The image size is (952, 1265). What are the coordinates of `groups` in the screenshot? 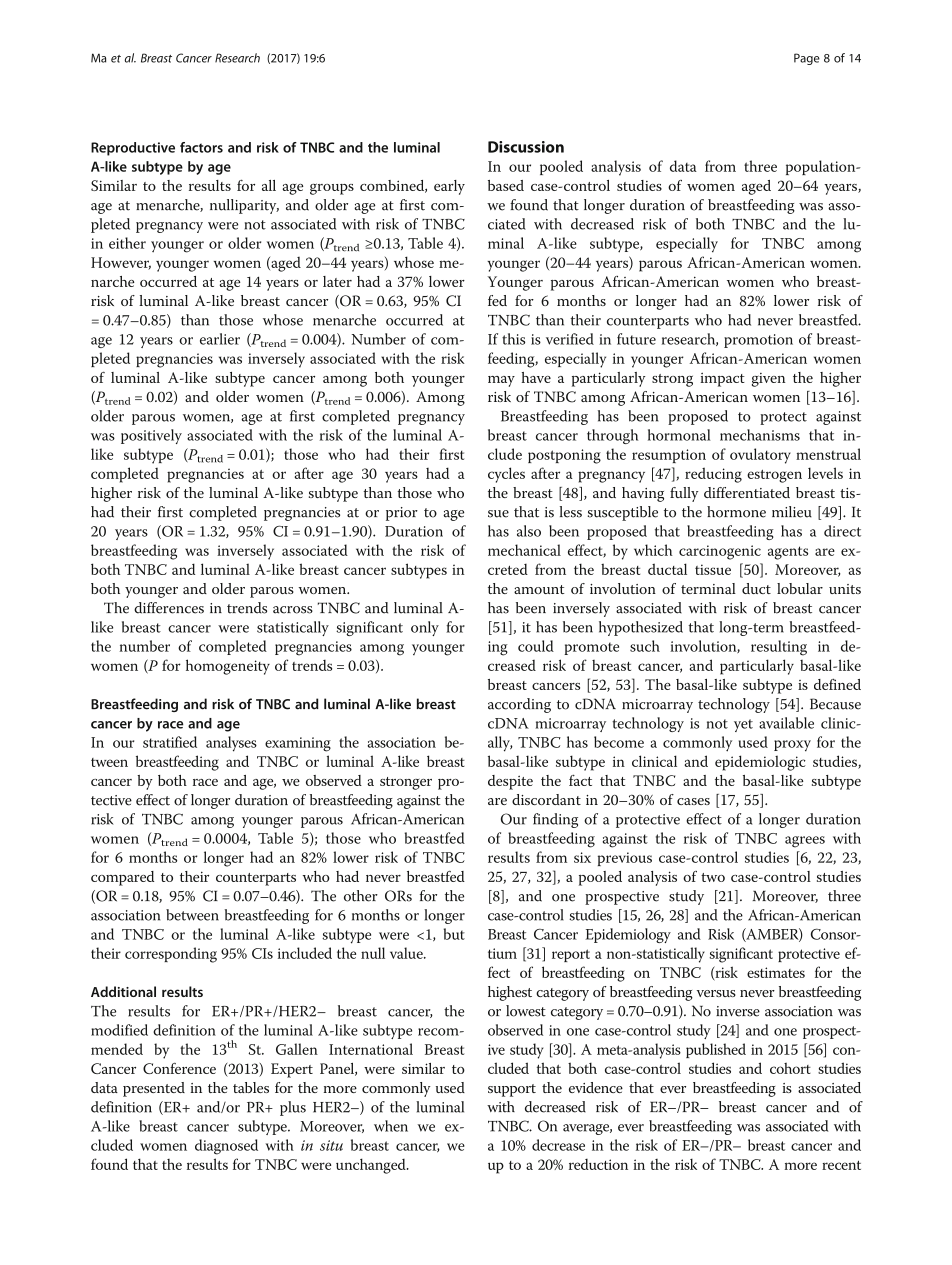 It's located at (332, 189).
